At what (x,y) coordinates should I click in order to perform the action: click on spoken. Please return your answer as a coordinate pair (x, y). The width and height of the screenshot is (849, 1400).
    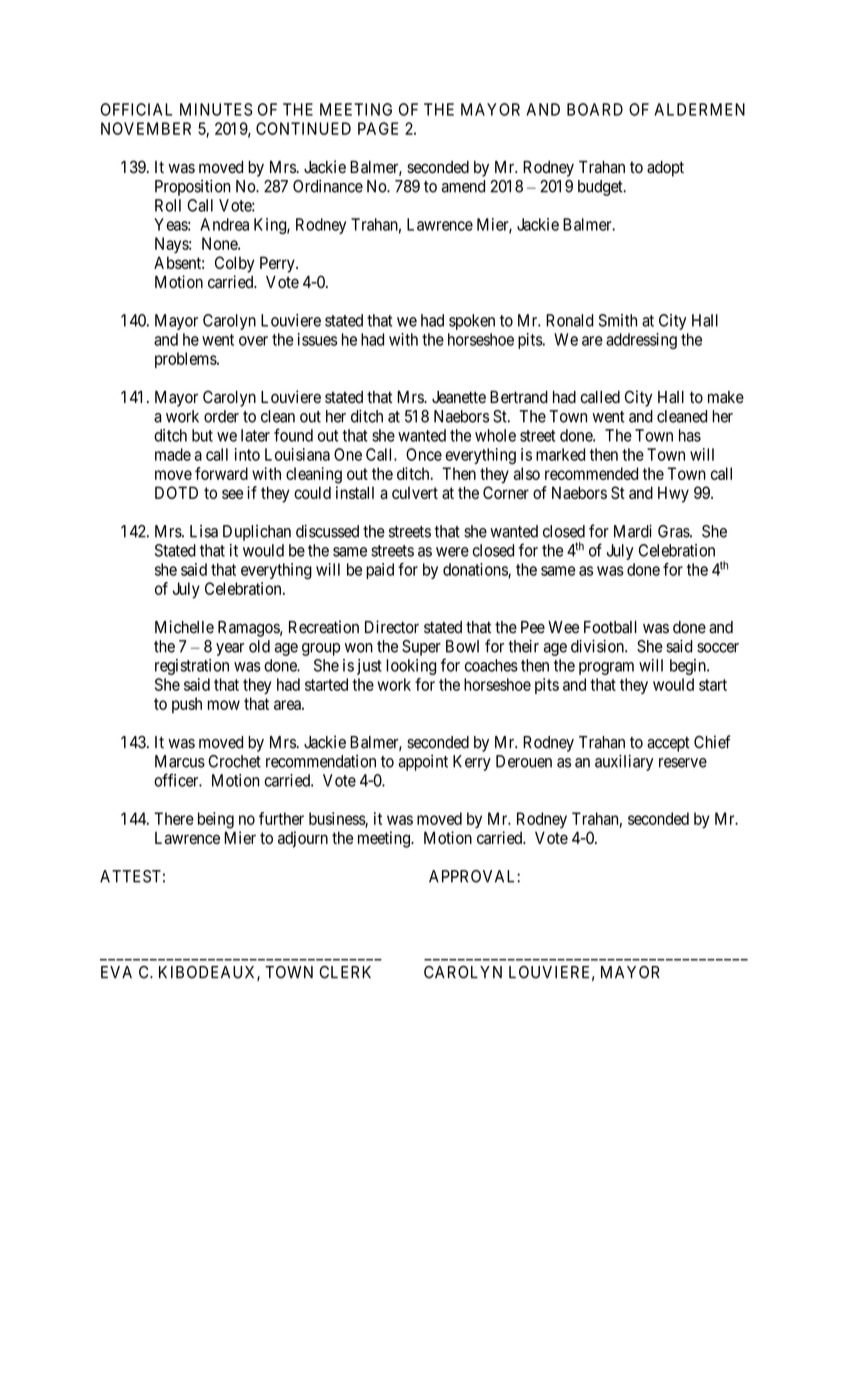
    Looking at the image, I should click on (472, 322).
